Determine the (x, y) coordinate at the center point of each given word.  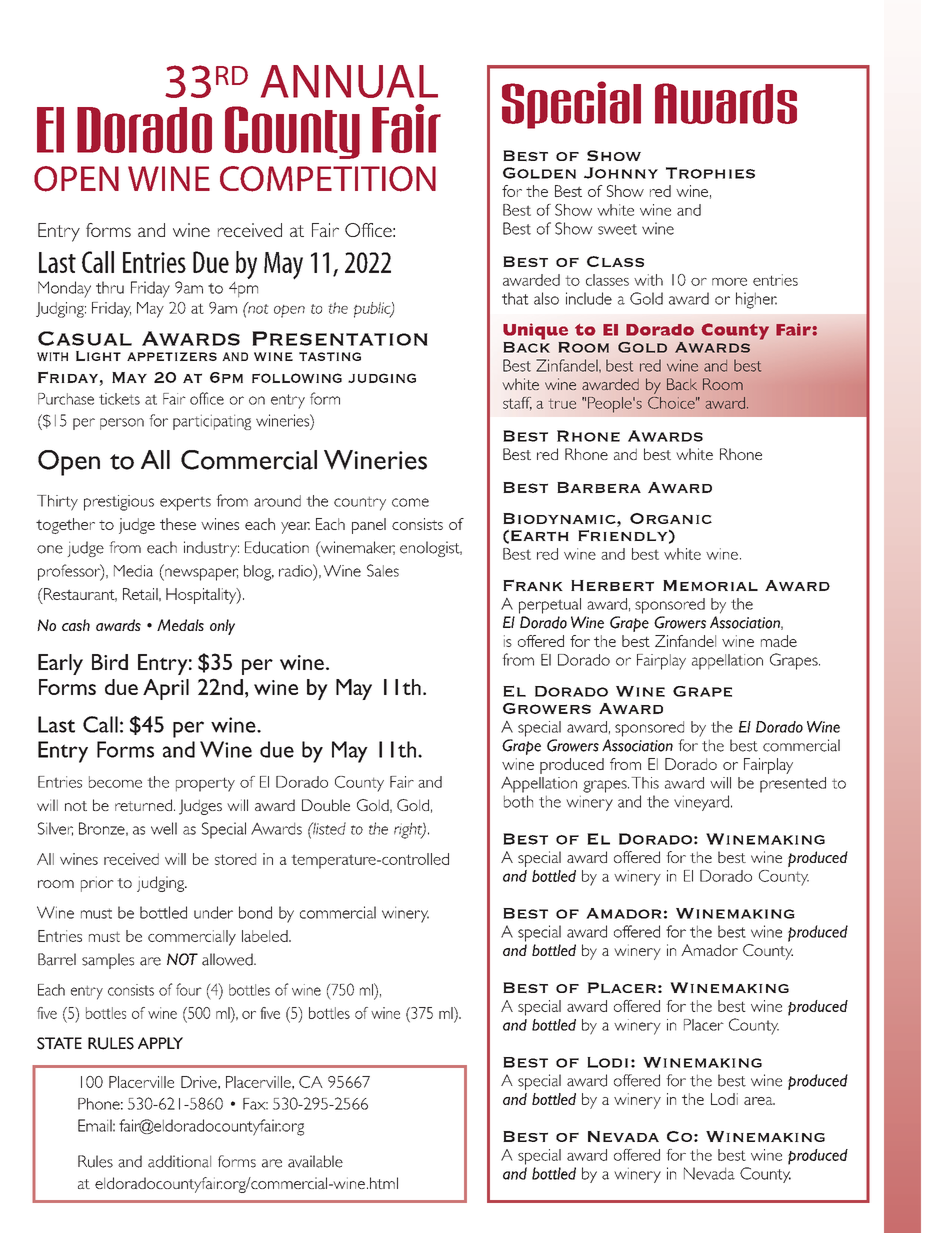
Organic (671, 518)
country (360, 503)
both (518, 801)
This (645, 783)
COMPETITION (328, 179)
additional (179, 1161)
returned (145, 805)
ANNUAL (349, 81)
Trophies (710, 173)
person (122, 424)
